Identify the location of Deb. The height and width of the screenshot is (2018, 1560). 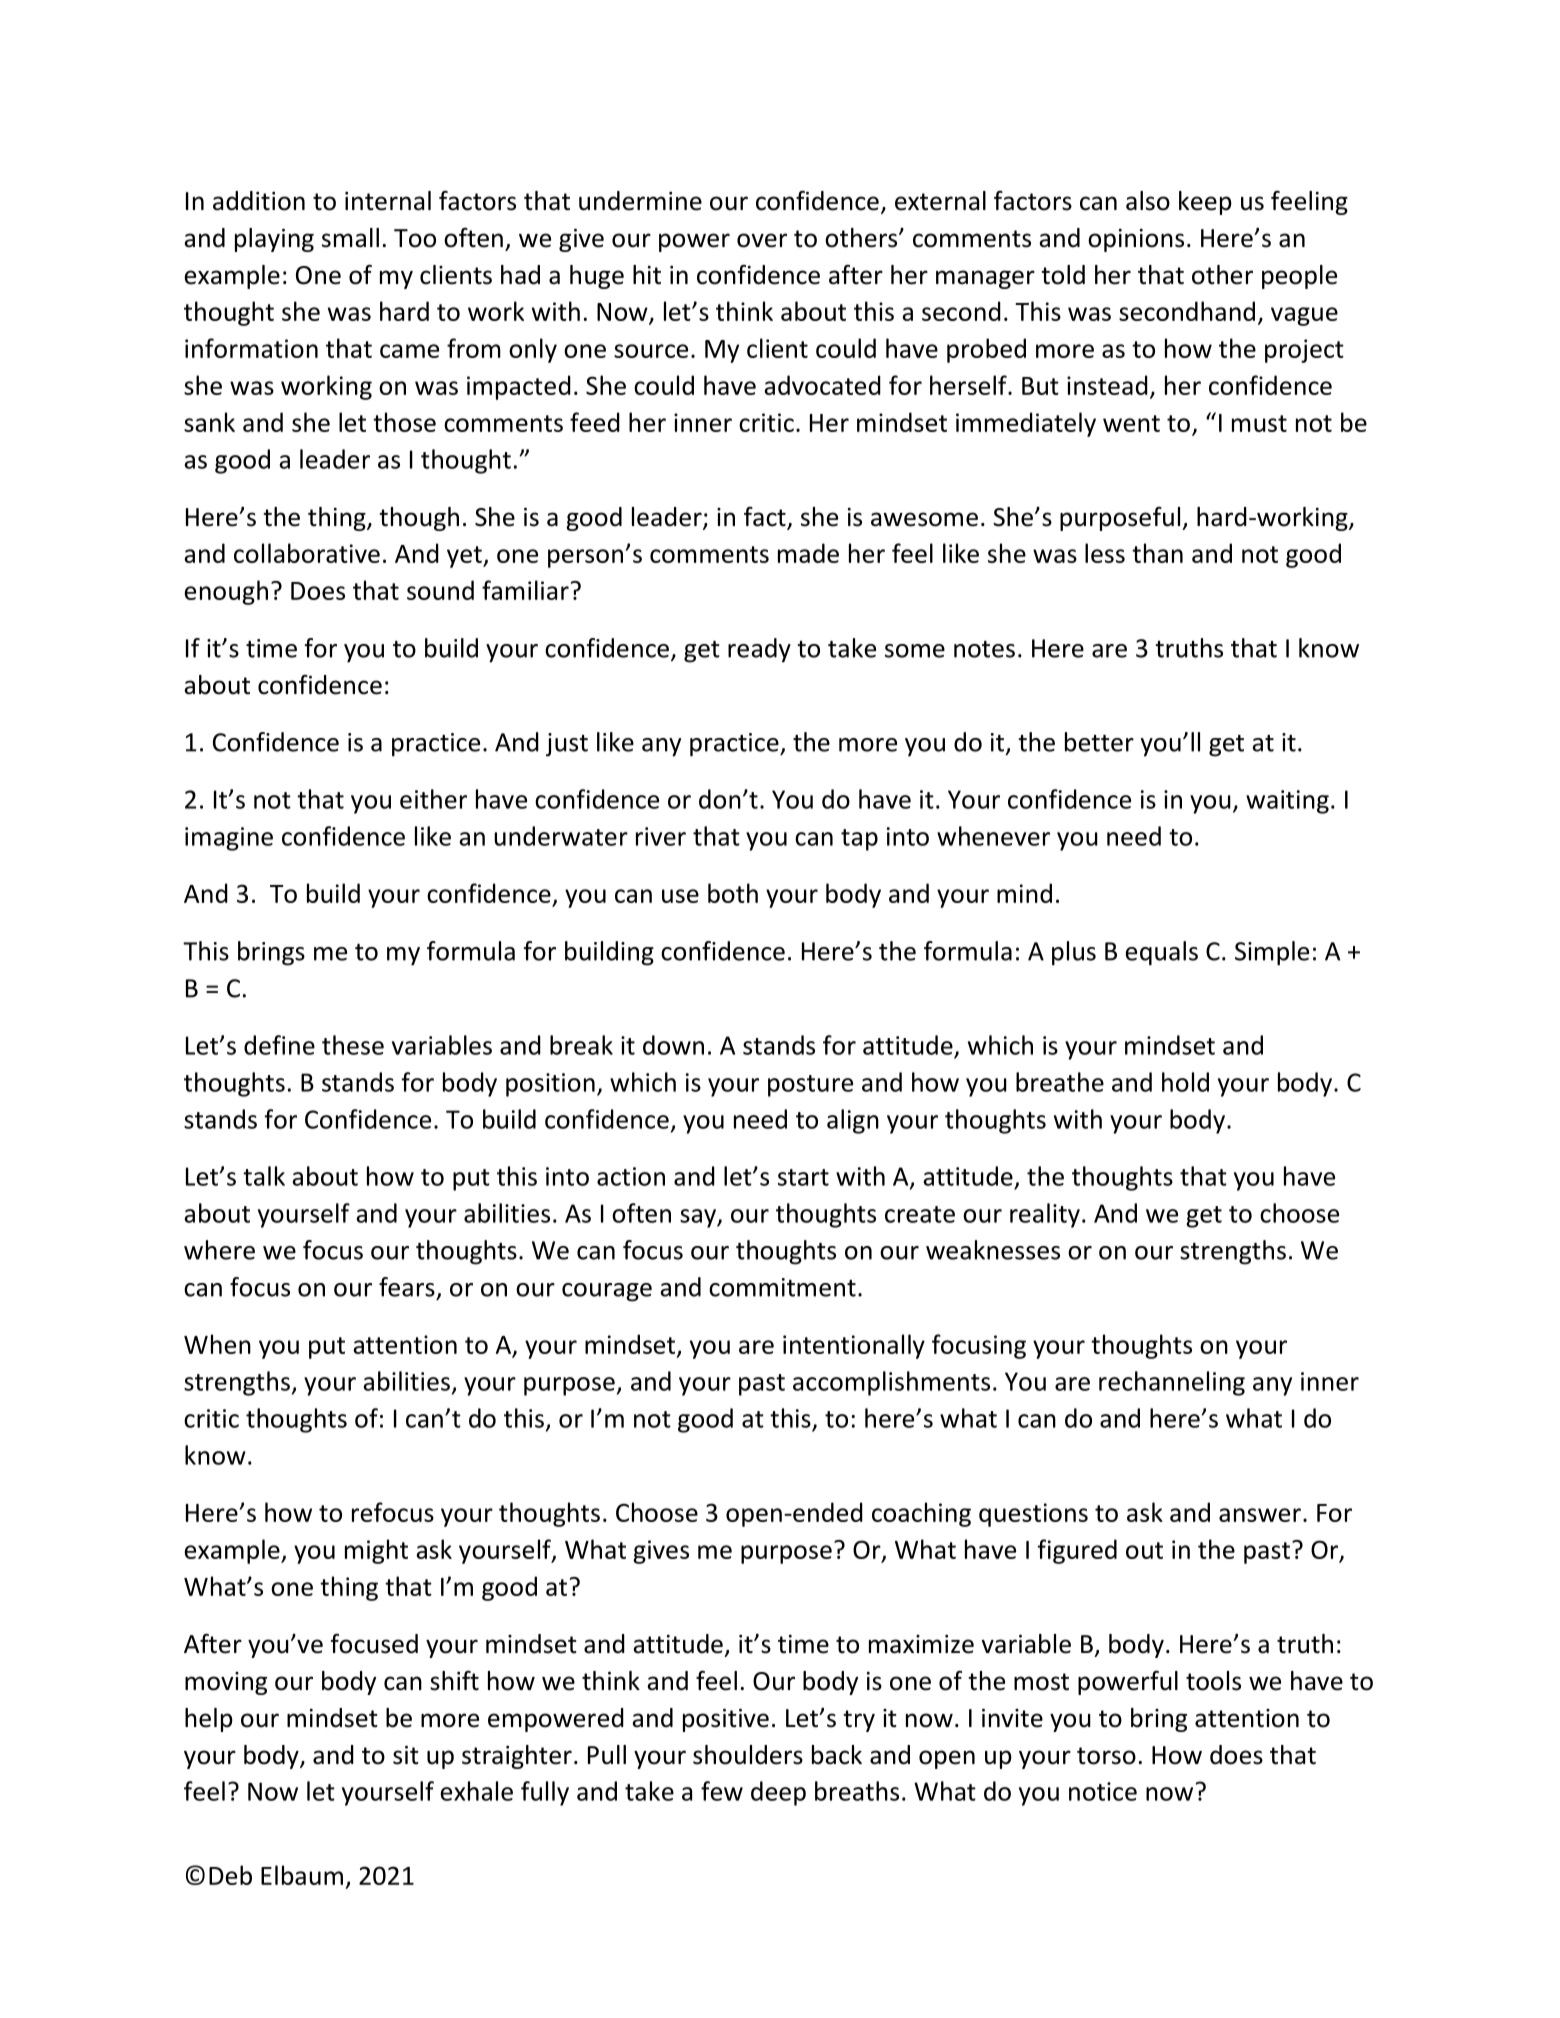
(230, 1875).
